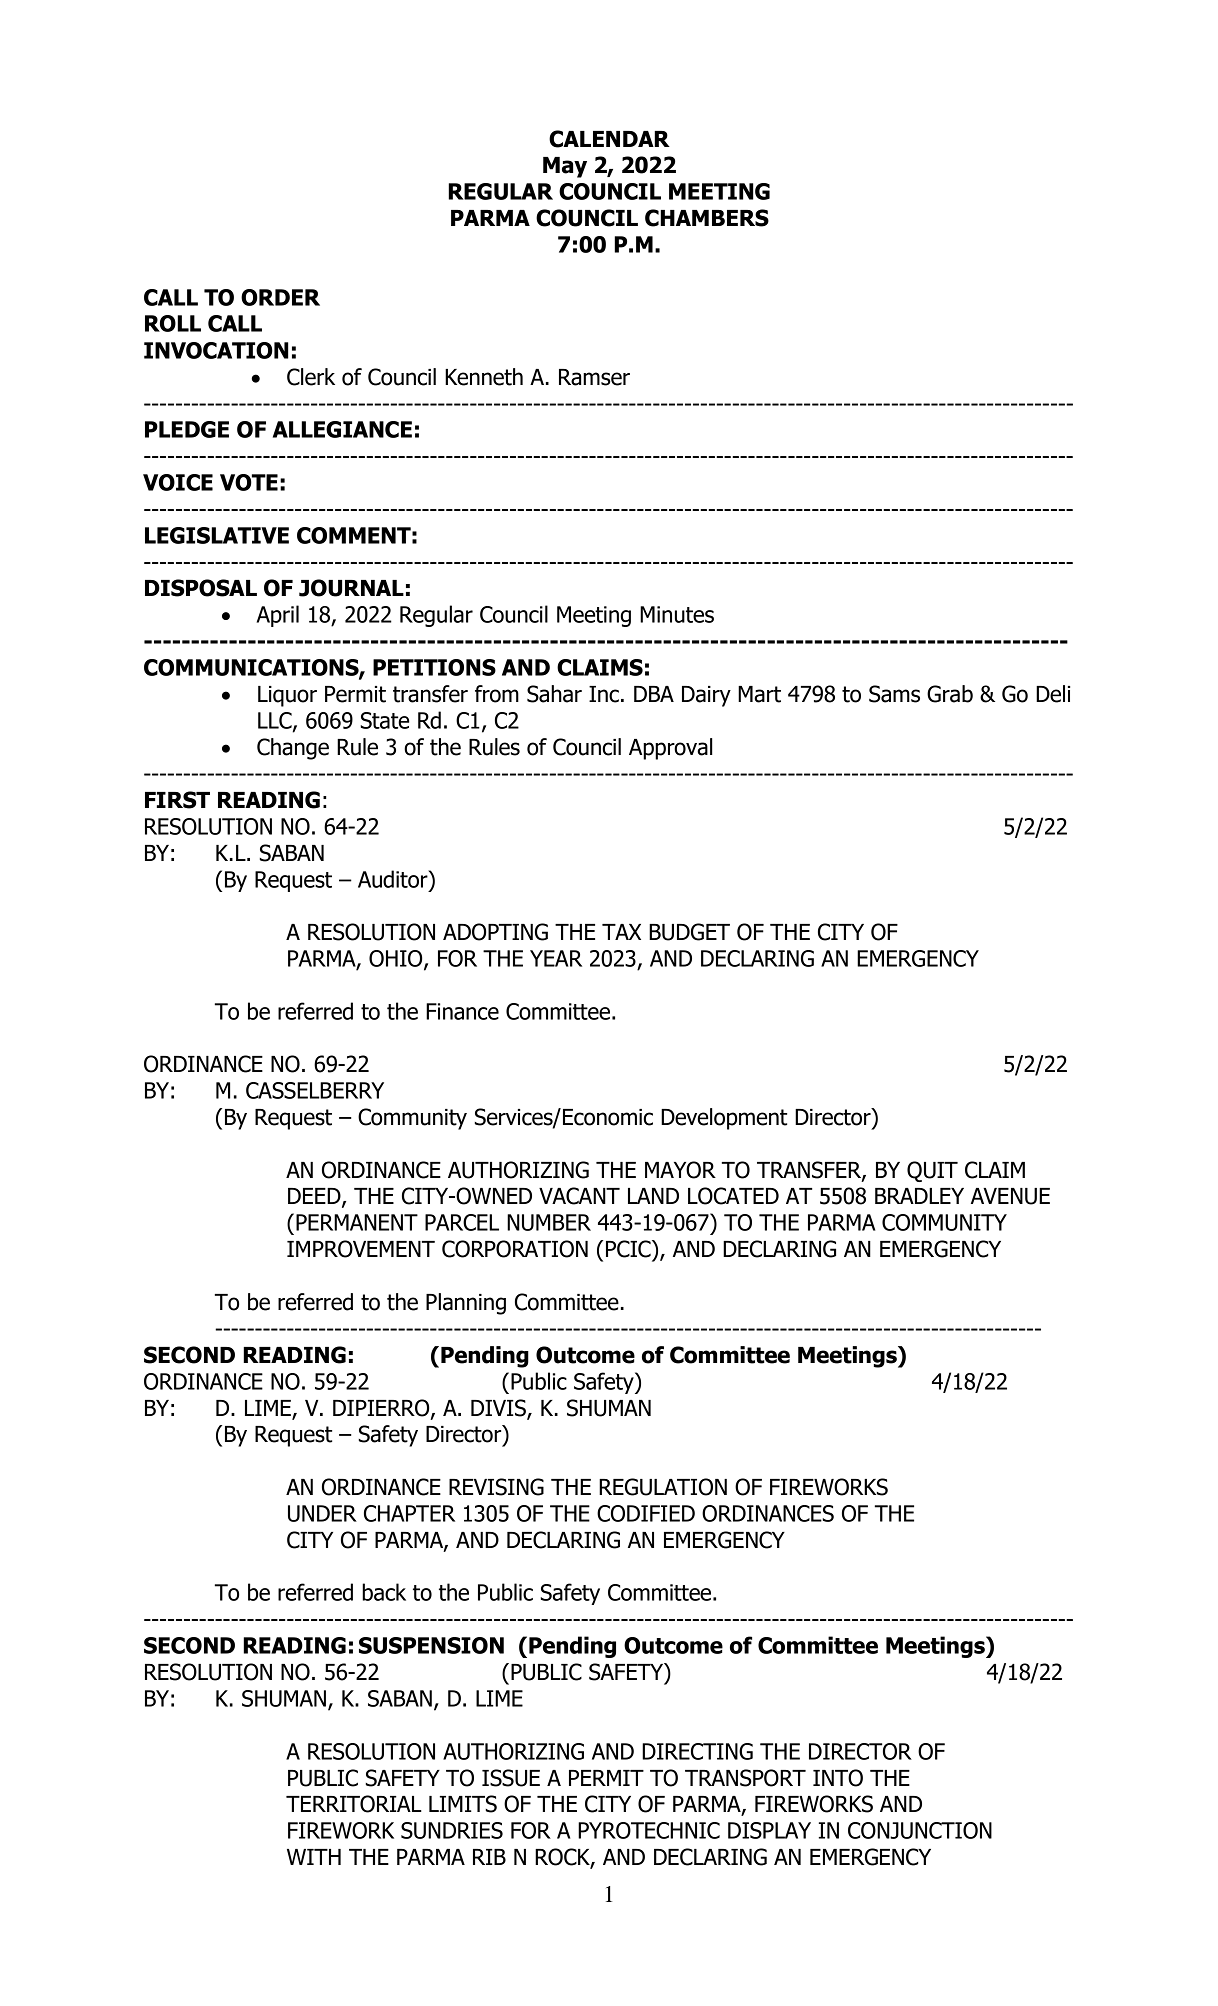 This screenshot has width=1218, height=2006. Describe the element at coordinates (314, 1857) in the screenshot. I see `WITH` at that location.
